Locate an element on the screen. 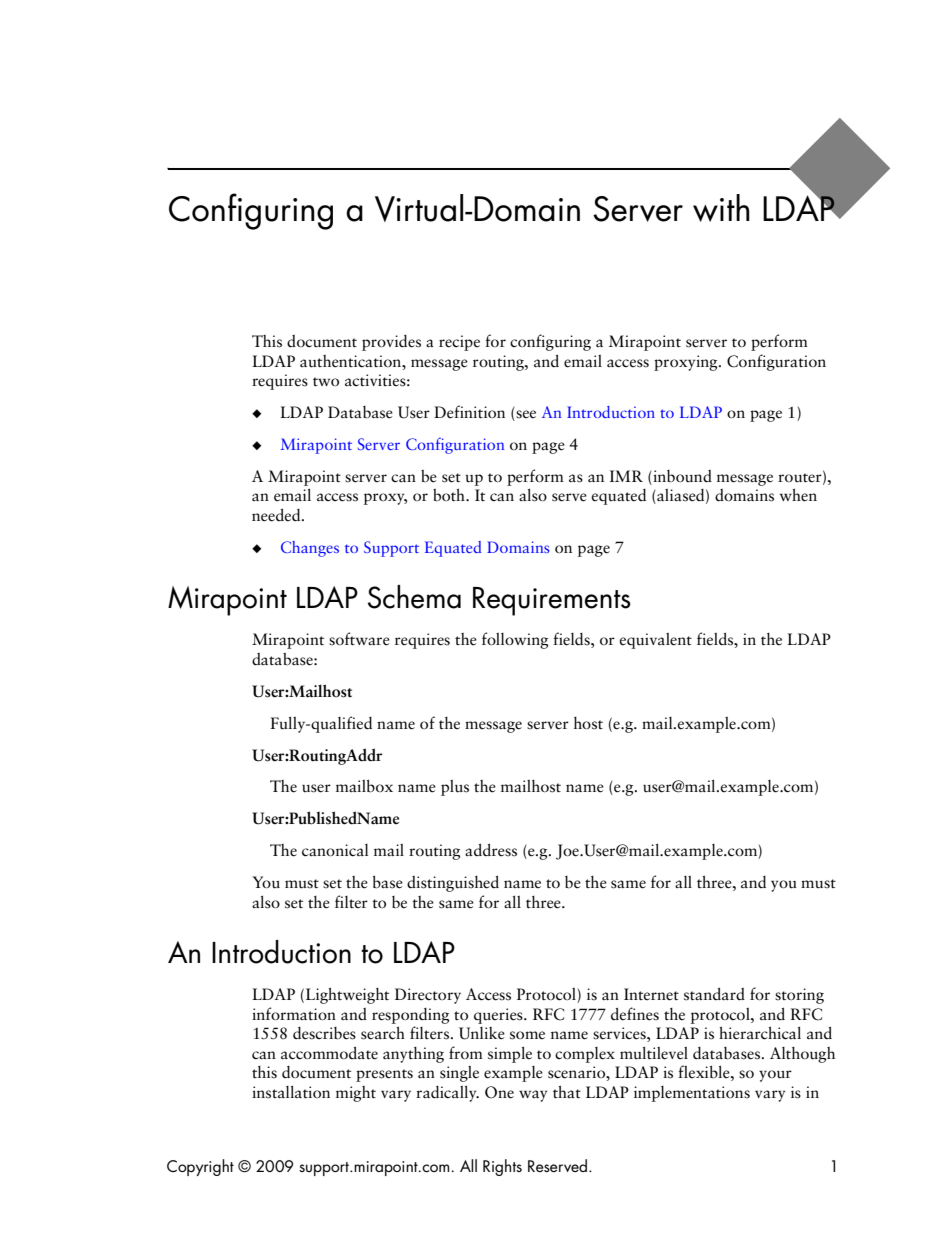 This screenshot has height=1233, width=952. needed is located at coordinates (277, 515).
